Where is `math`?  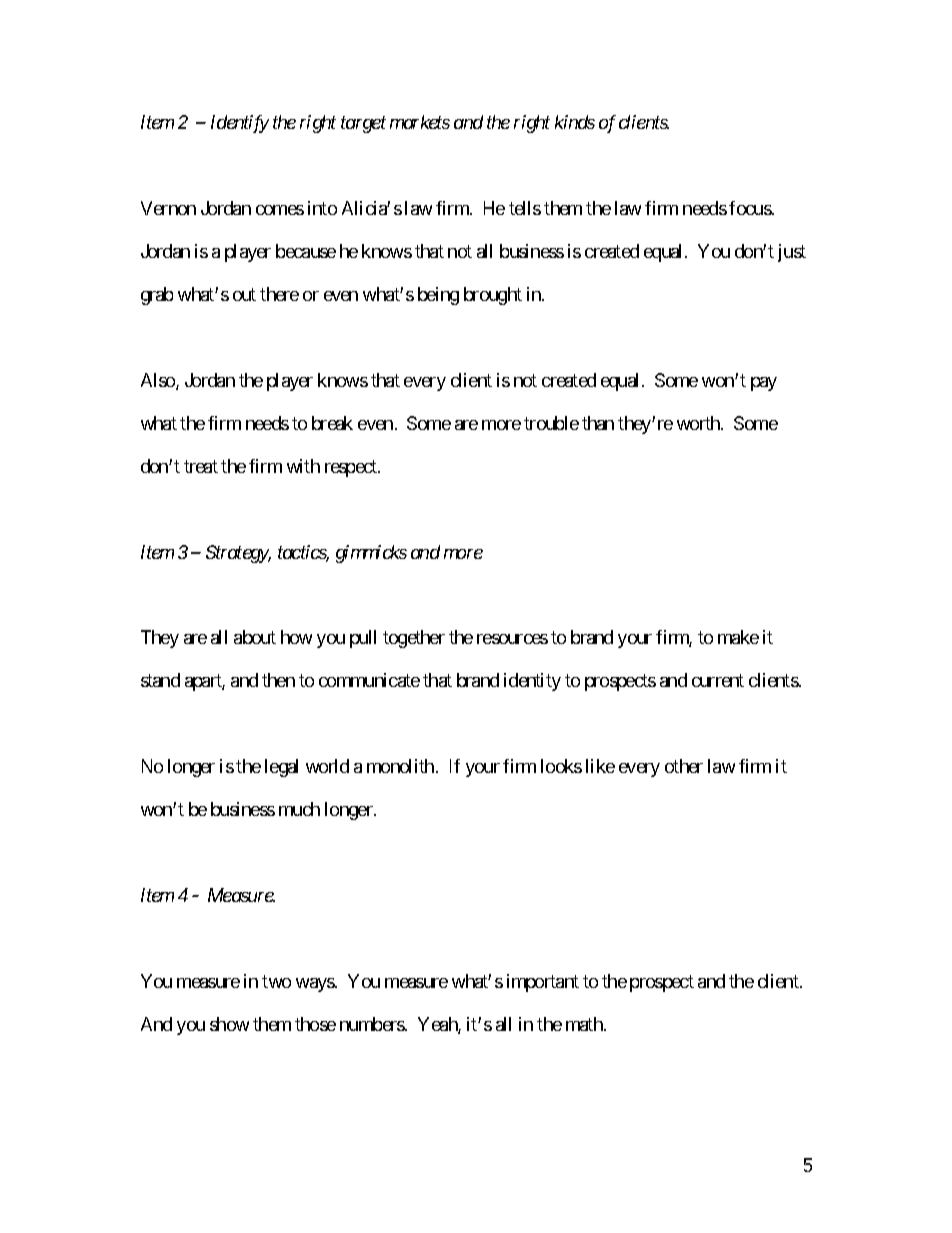 math is located at coordinates (585, 1024).
